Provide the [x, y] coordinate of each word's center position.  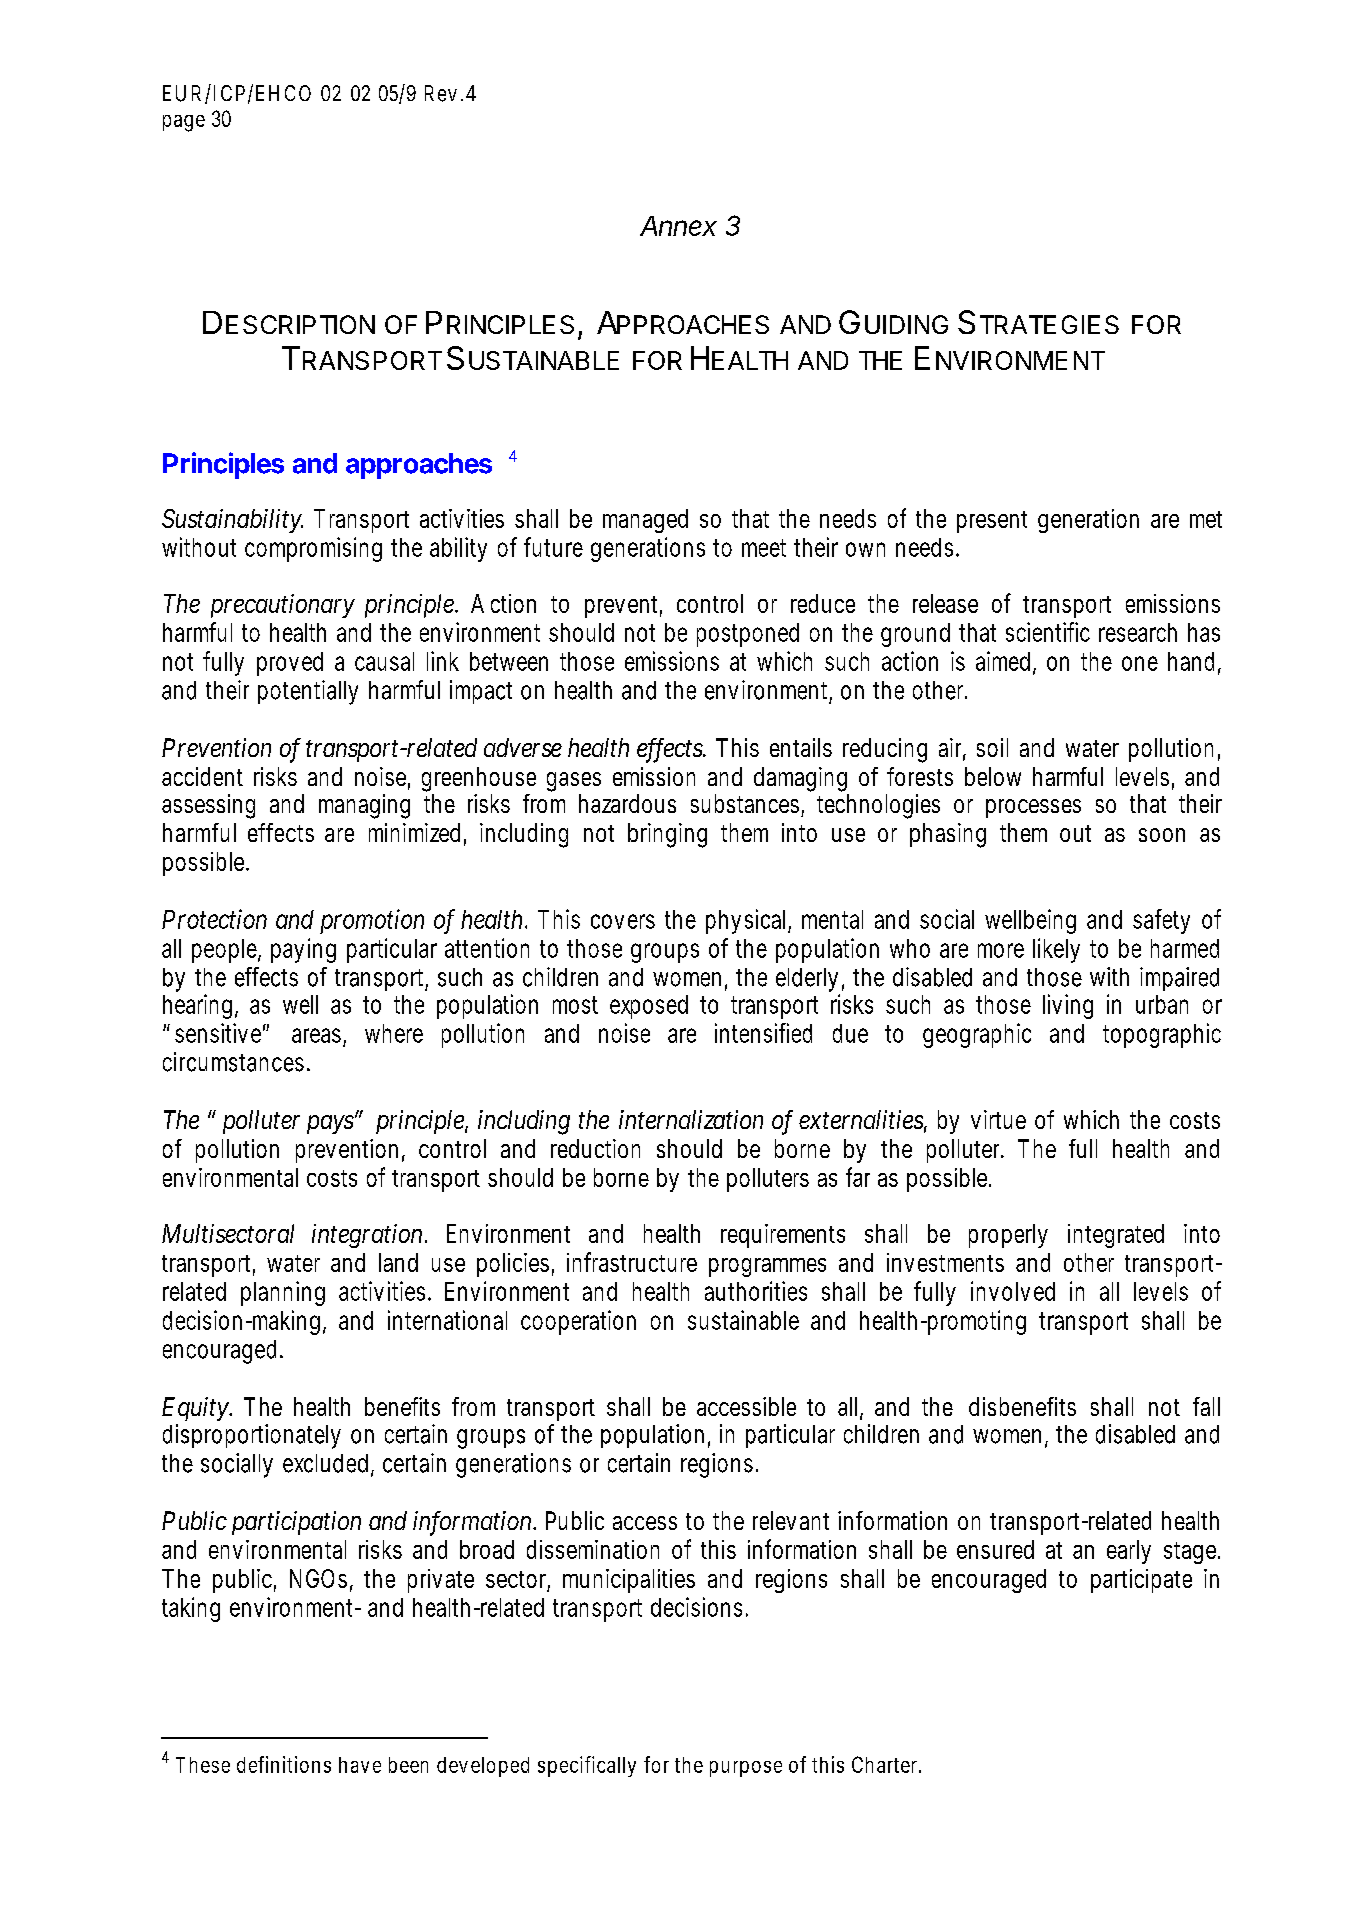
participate [1141, 1581]
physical [748, 921]
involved [1013, 1291]
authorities [756, 1291]
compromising [313, 549]
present [992, 522]
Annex [678, 226]
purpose [746, 1769]
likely [1056, 950]
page [184, 123]
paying [303, 950]
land [398, 1262]
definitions [284, 1764]
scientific [1048, 632]
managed [645, 521]
